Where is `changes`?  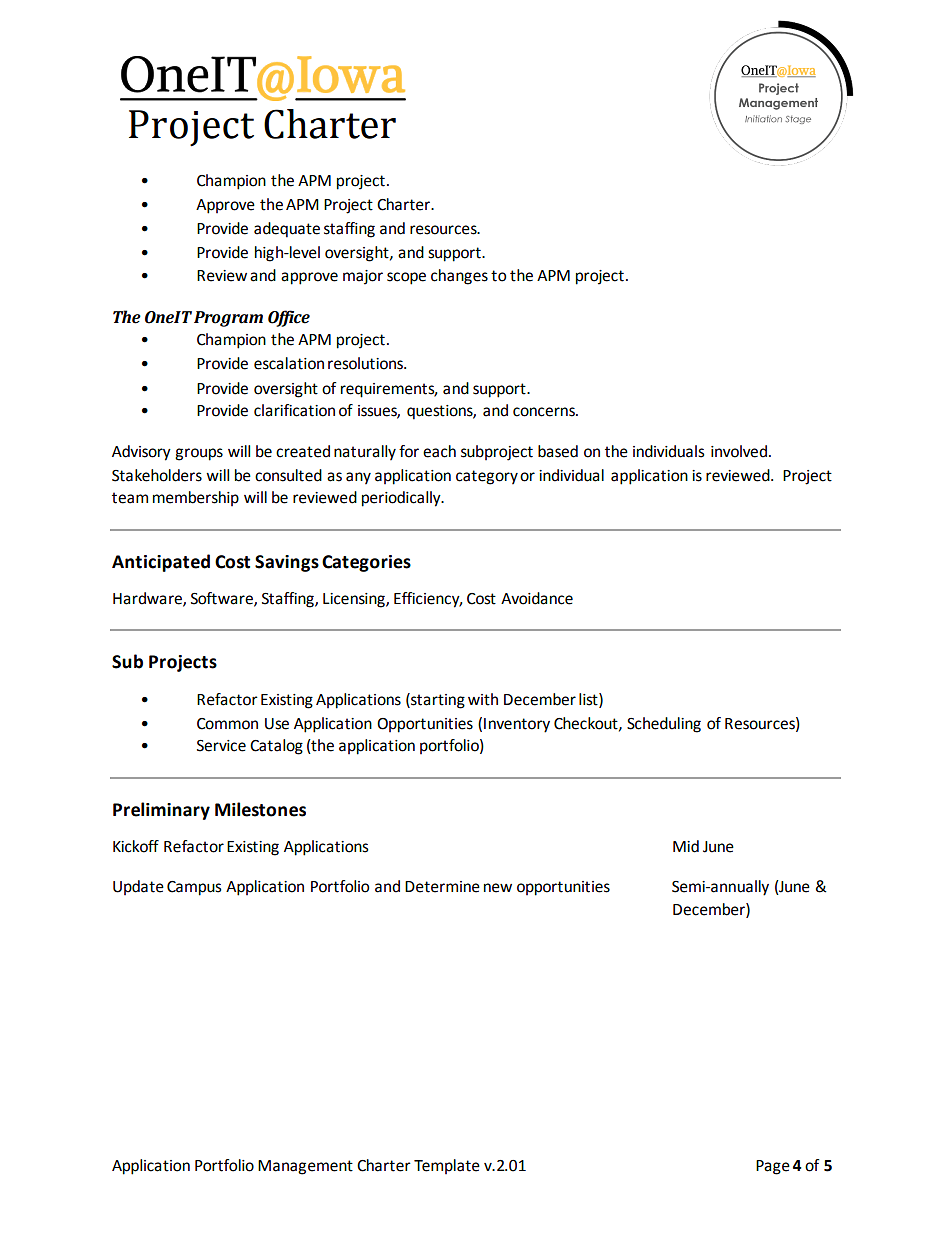
changes is located at coordinates (459, 277).
